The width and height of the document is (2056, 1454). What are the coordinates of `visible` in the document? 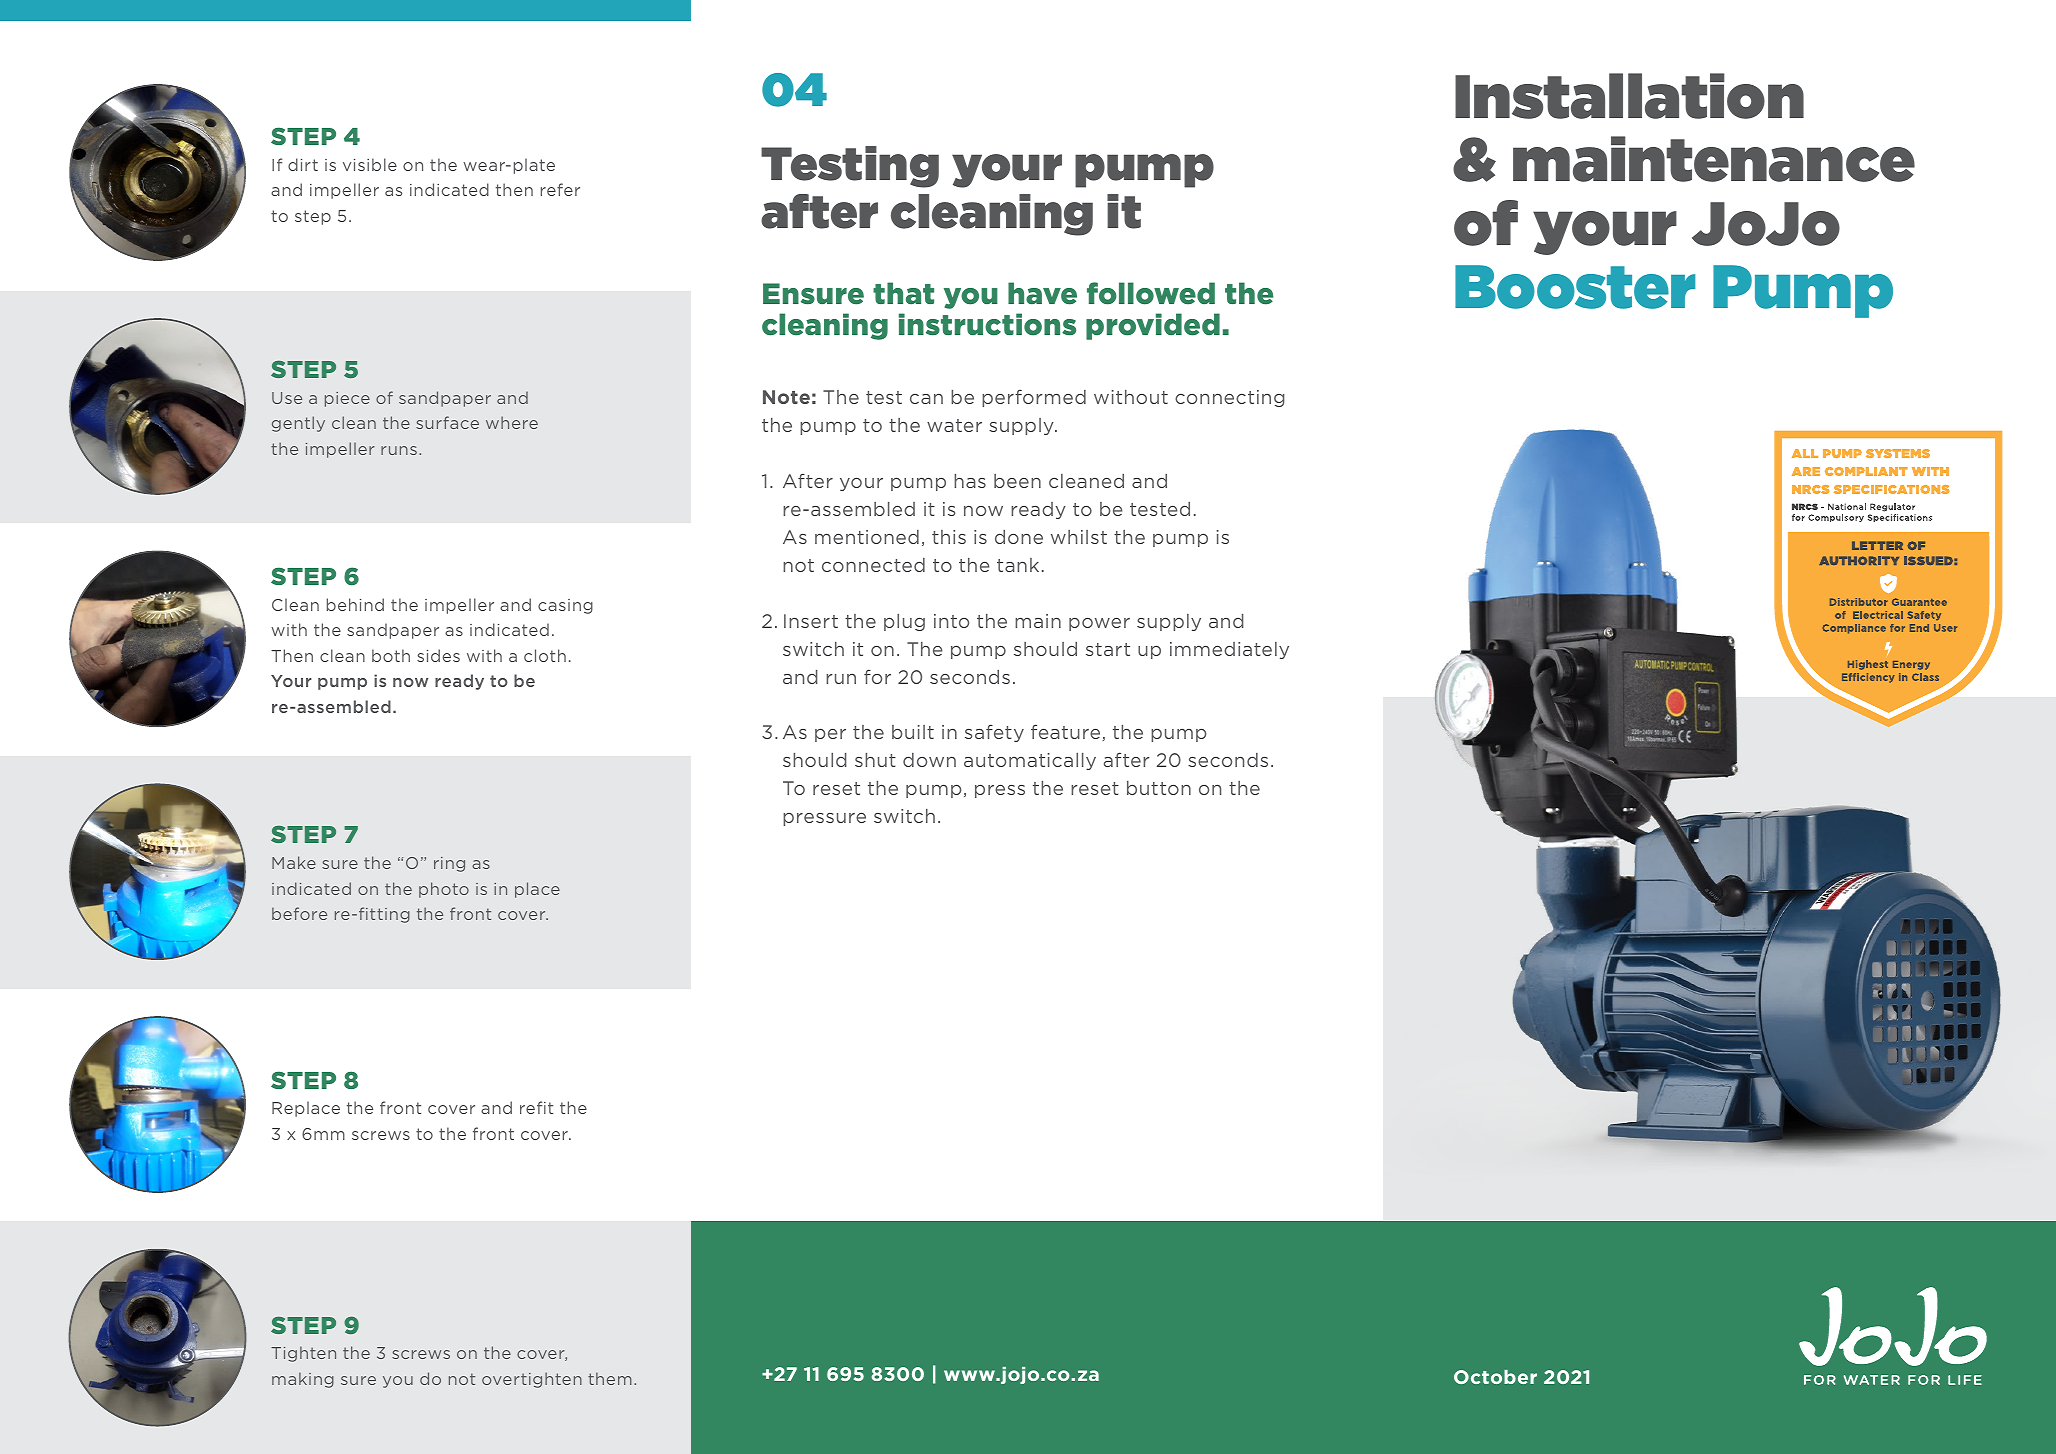 It's located at (370, 164).
